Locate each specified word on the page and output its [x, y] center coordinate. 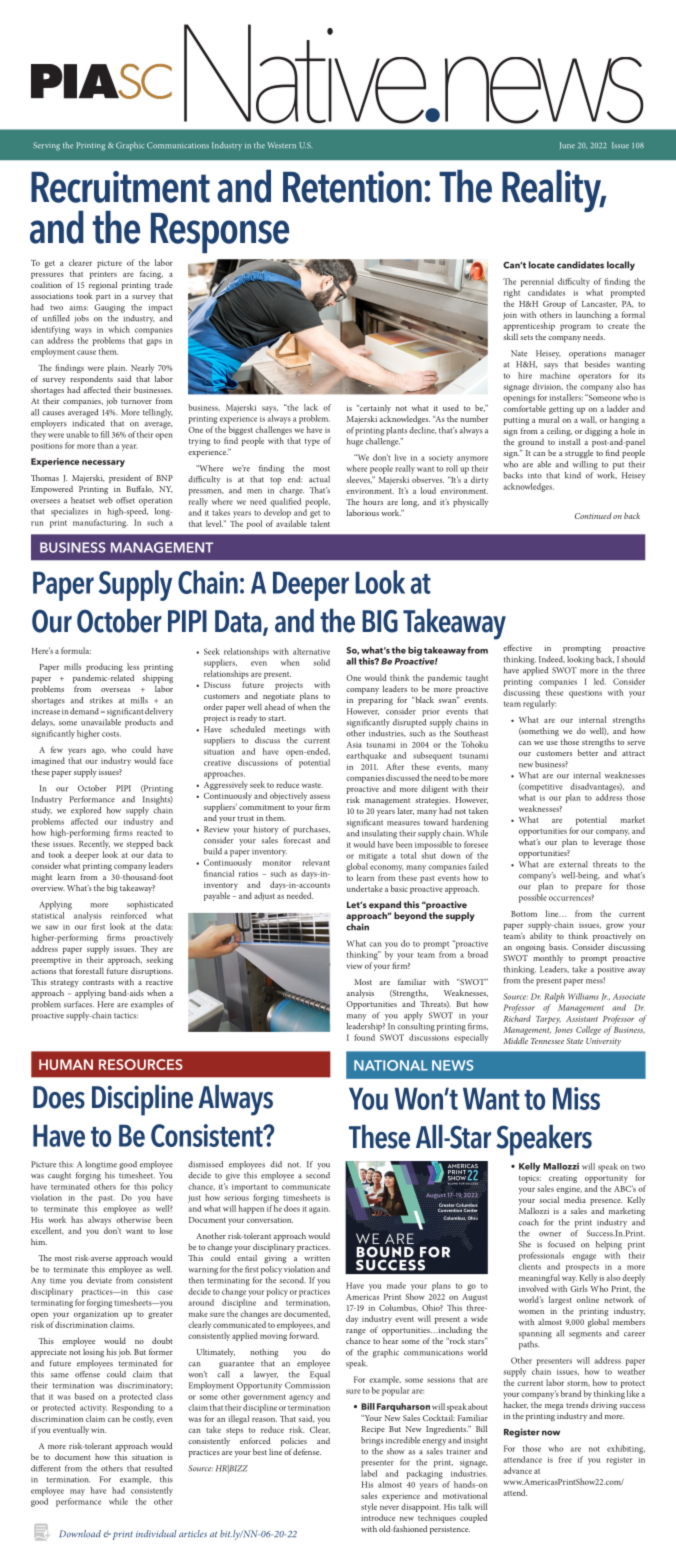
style [369, 1507]
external [573, 864]
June [567, 145]
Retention [352, 187]
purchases [311, 830]
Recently [94, 844]
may [77, 1492]
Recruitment [120, 187]
